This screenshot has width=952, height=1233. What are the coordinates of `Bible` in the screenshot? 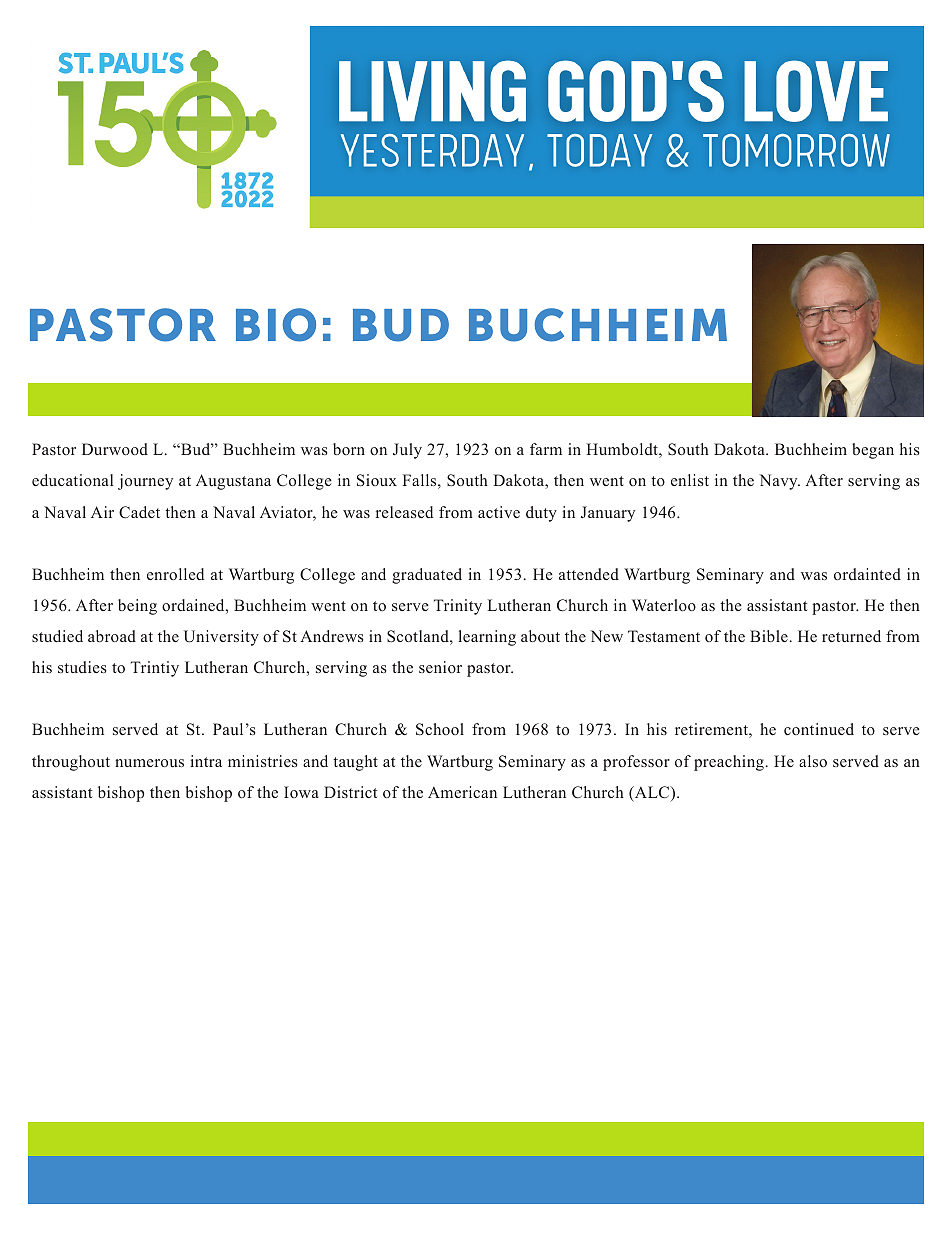 It's located at (769, 636).
